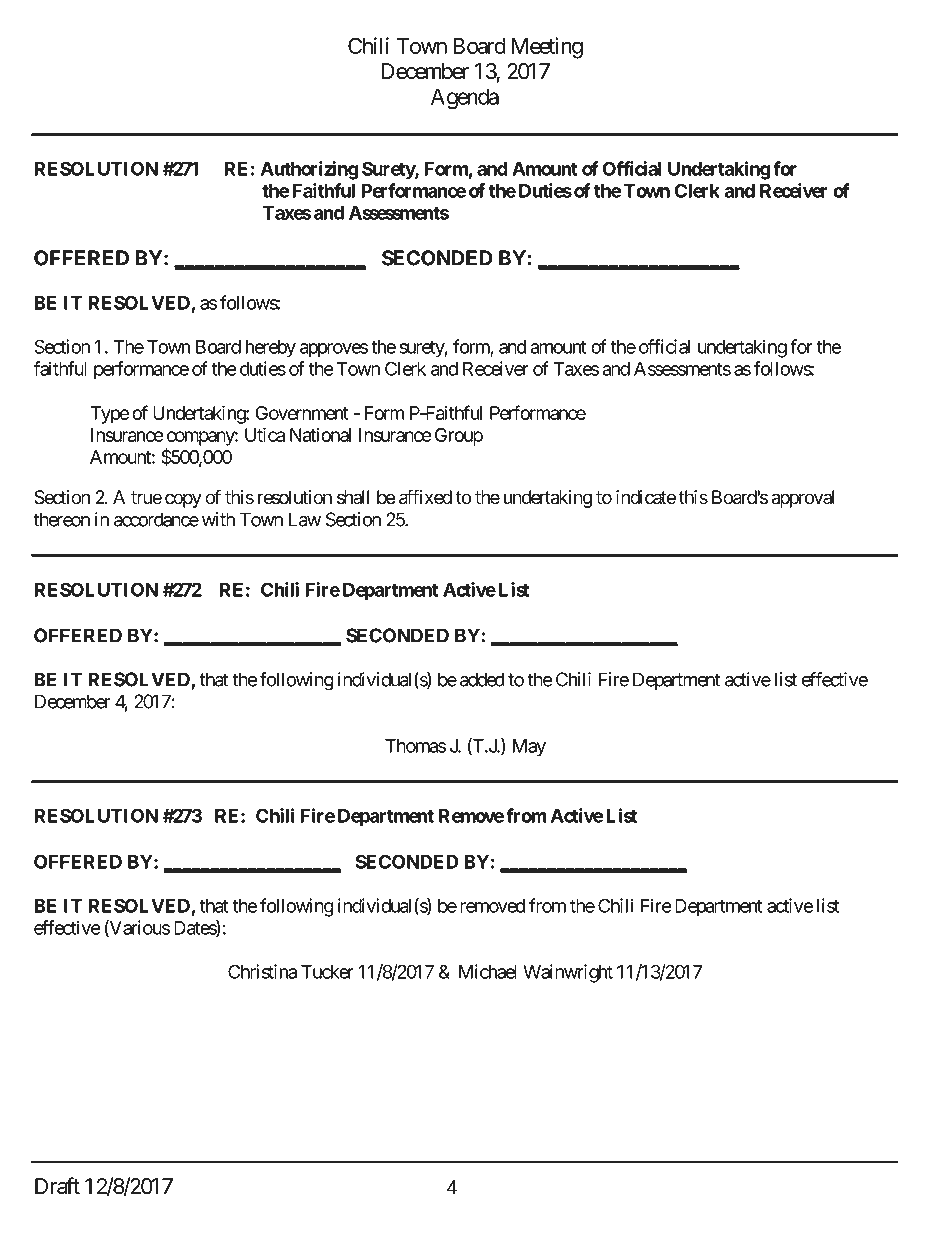 The image size is (952, 1233). I want to click on copy, so click(183, 500).
